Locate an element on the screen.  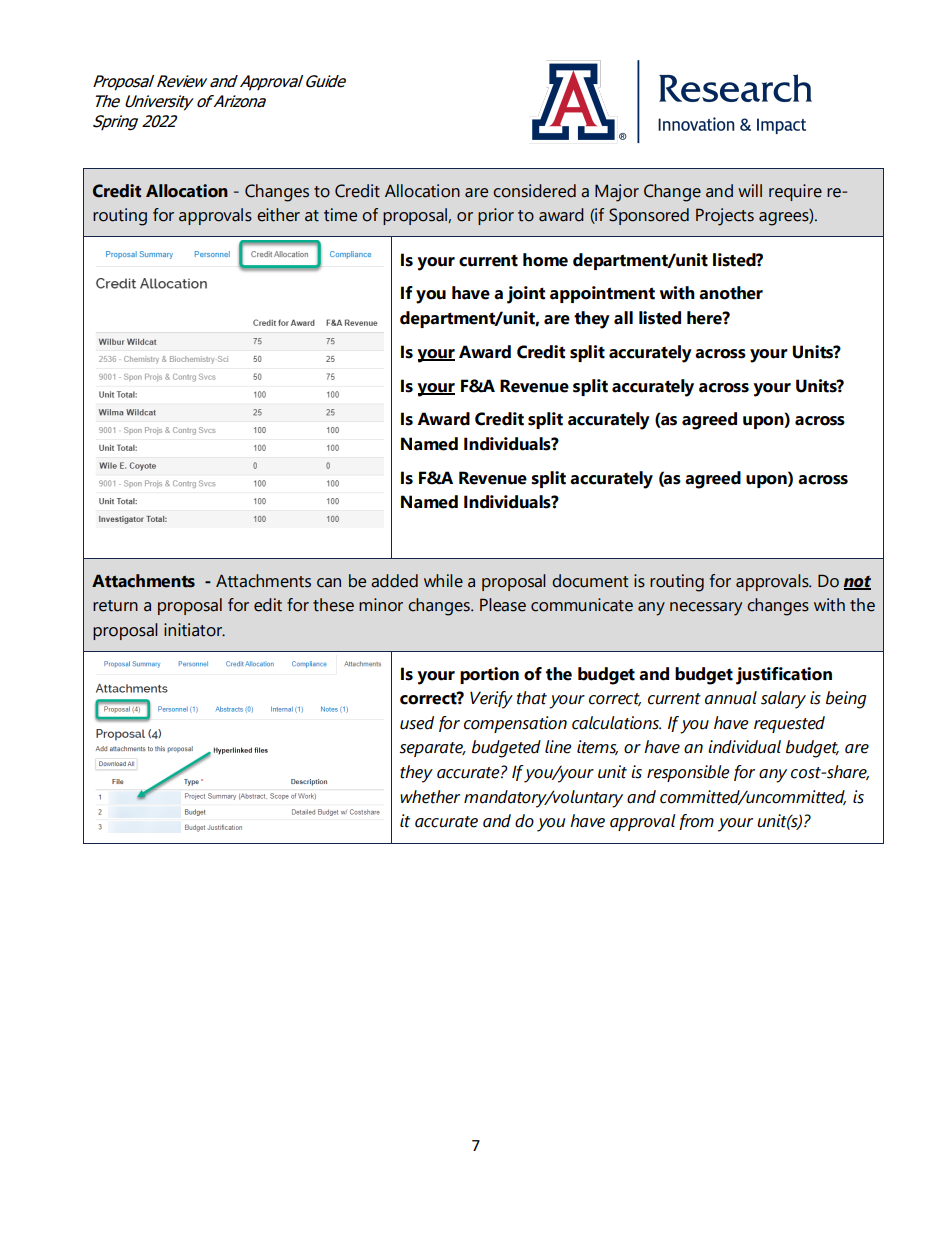
document is located at coordinates (590, 581).
